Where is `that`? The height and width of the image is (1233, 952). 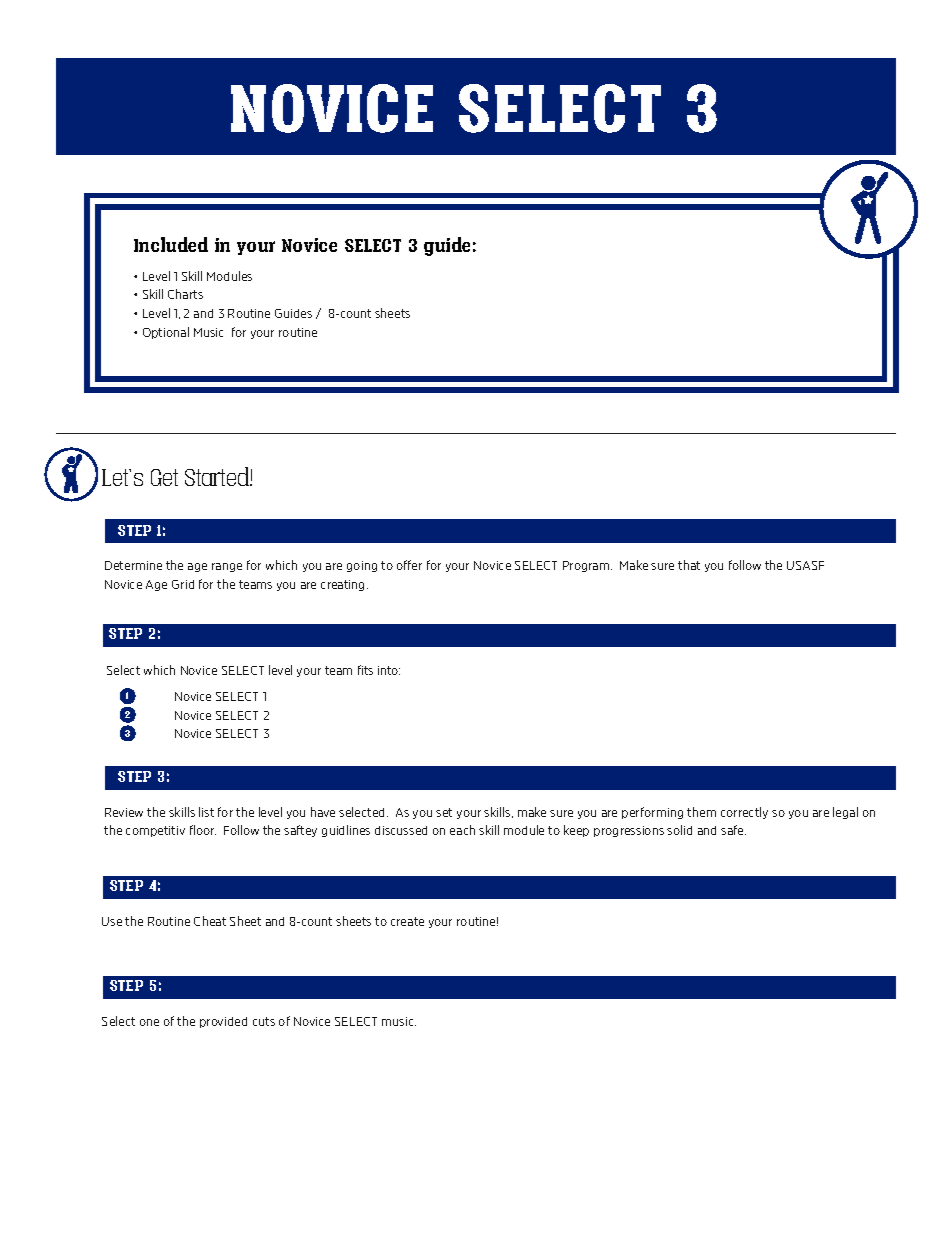
that is located at coordinates (689, 565).
